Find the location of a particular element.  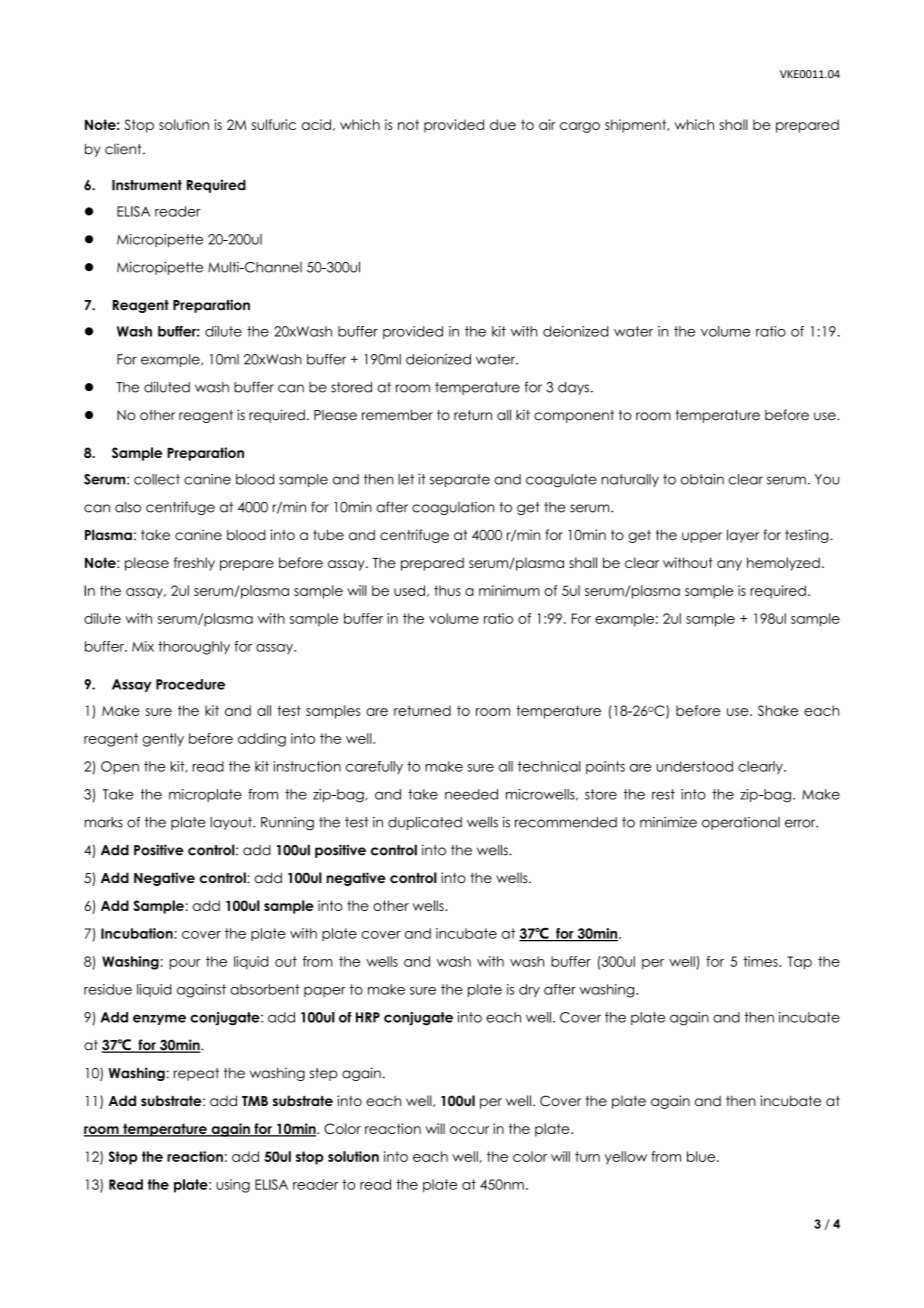

obtain is located at coordinates (702, 479).
